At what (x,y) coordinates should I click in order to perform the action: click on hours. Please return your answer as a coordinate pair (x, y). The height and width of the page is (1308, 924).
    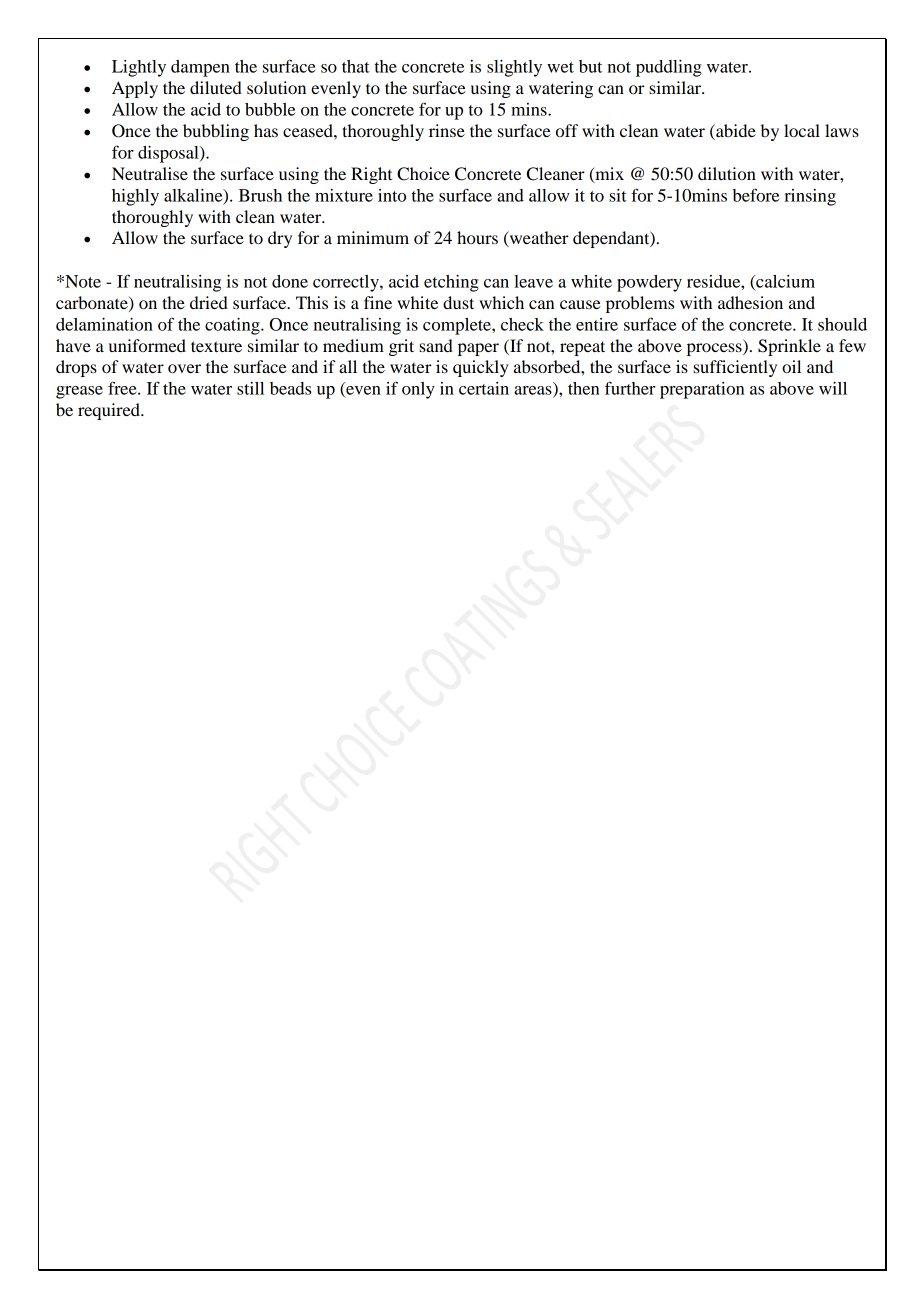
    Looking at the image, I should click on (477, 237).
